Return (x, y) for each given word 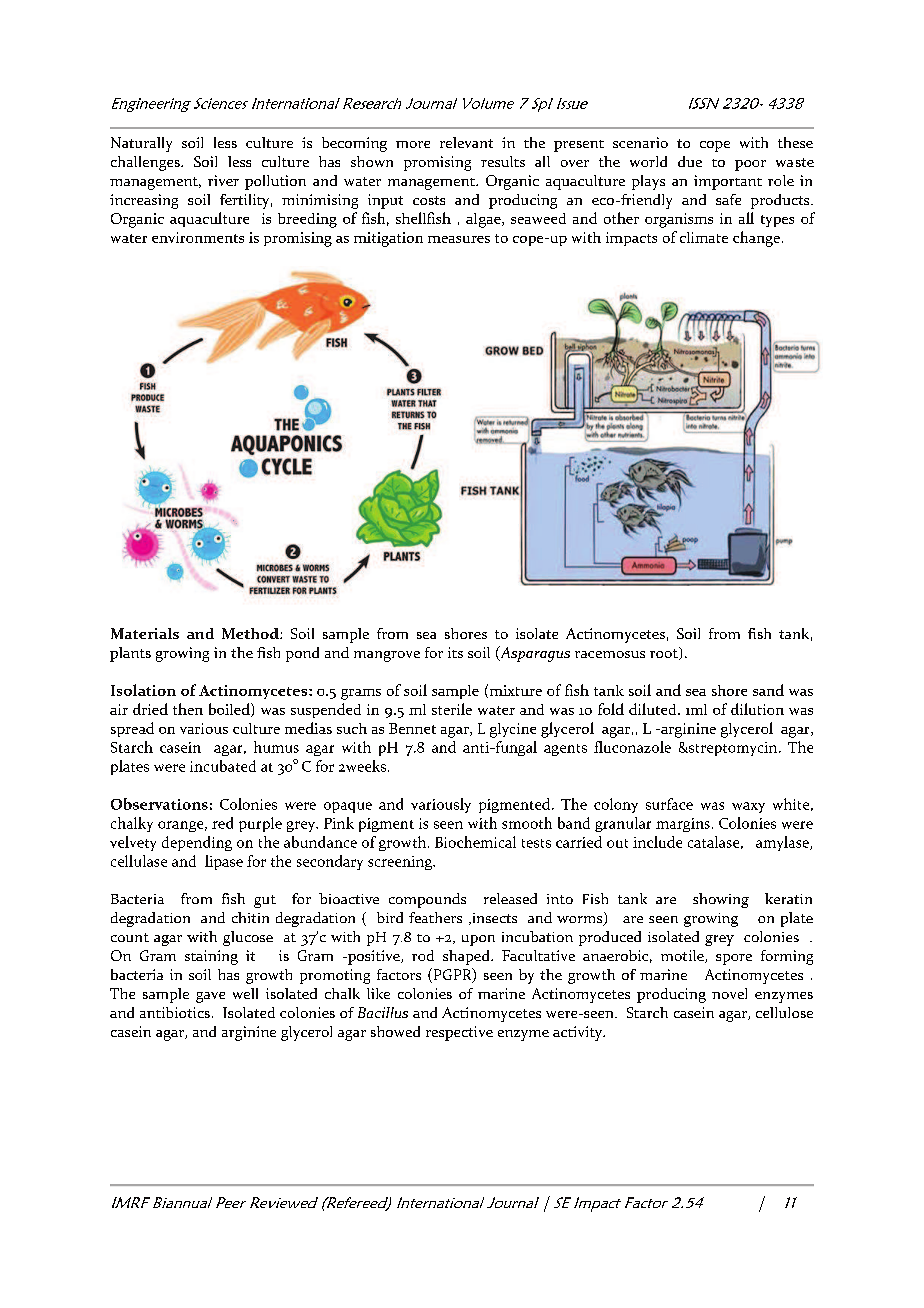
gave (210, 997)
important (728, 182)
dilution (757, 709)
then (188, 709)
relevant (466, 142)
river (223, 180)
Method (251, 633)
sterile (452, 709)
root (665, 653)
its (455, 652)
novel (729, 993)
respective (459, 1033)
